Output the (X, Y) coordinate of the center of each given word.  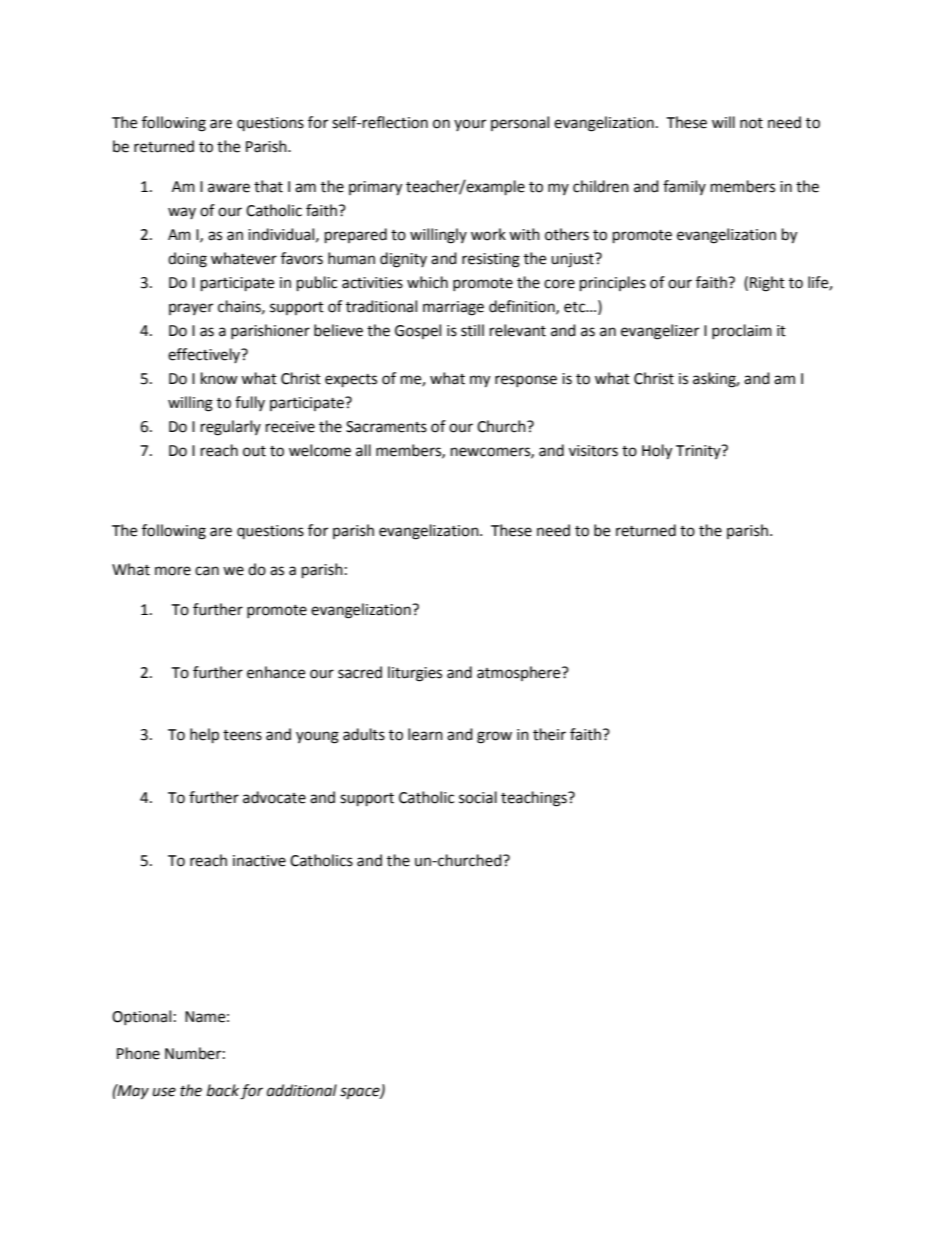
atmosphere (520, 673)
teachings (535, 799)
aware (229, 188)
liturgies (415, 674)
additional (302, 1090)
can (207, 571)
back (223, 1090)
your (470, 125)
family (684, 187)
